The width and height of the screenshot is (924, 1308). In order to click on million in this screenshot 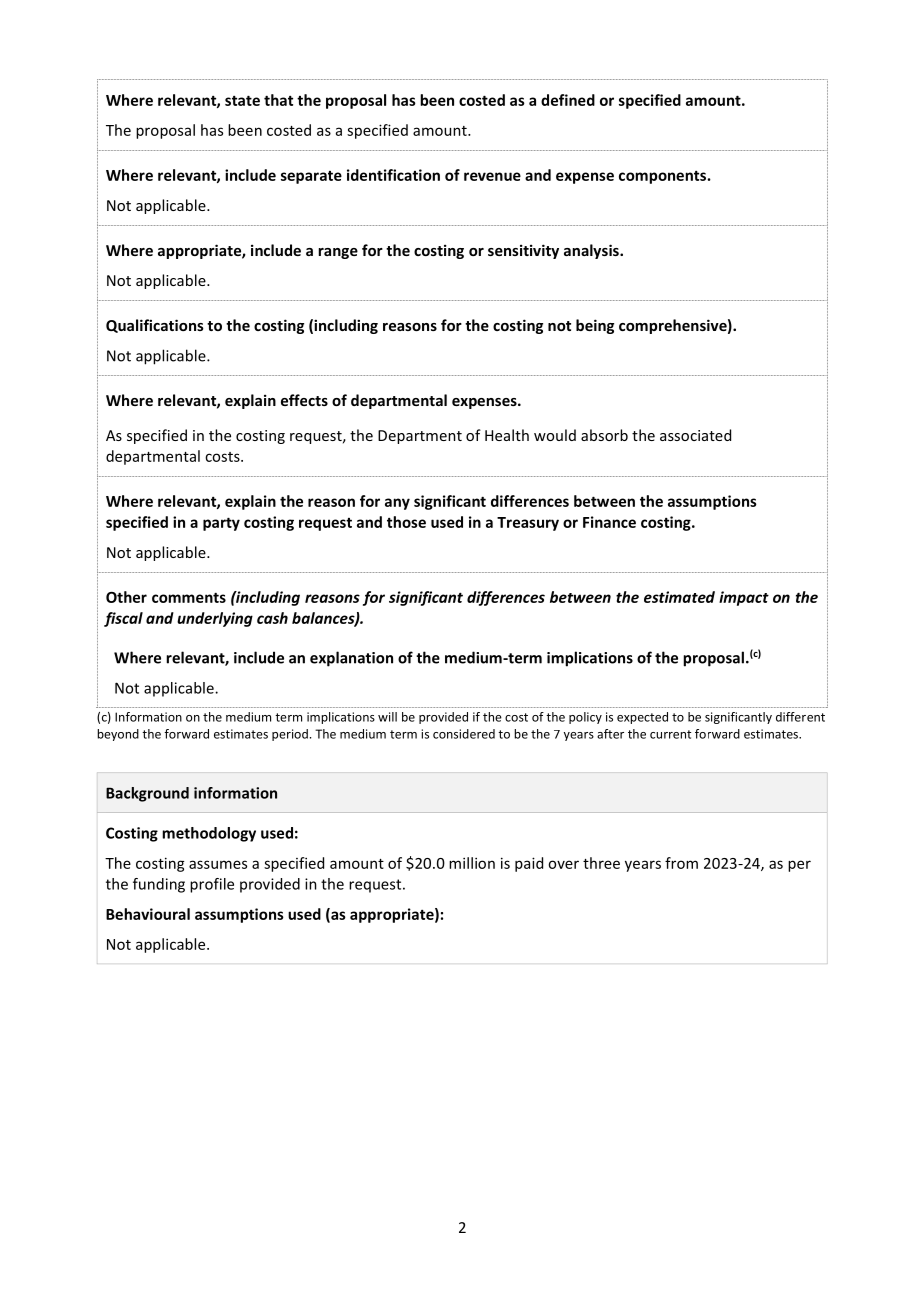, I will do `click(472, 863)`.
